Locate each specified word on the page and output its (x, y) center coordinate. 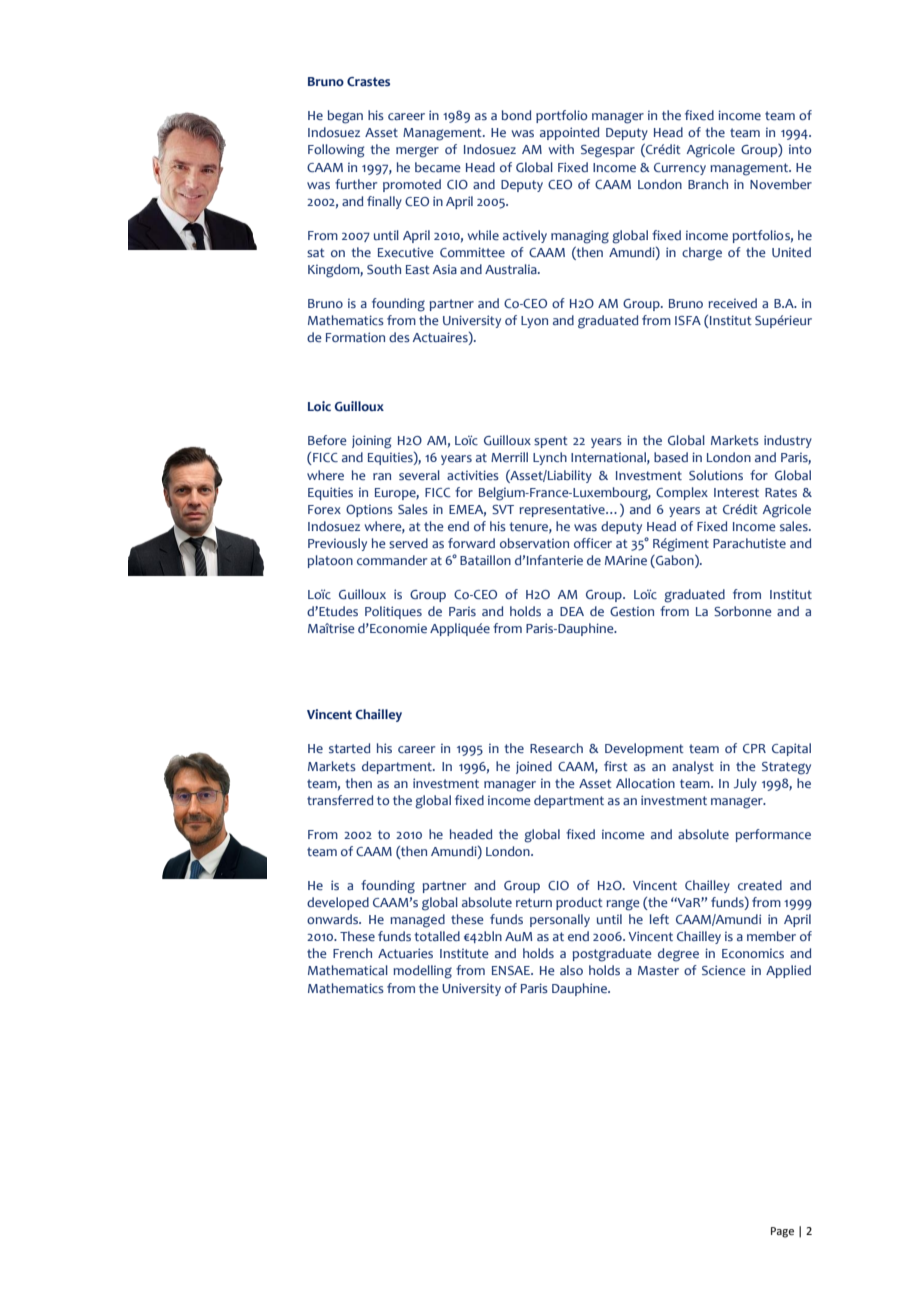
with (561, 149)
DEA (572, 611)
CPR (754, 748)
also (571, 970)
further (356, 184)
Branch (708, 184)
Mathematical (348, 970)
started (349, 748)
